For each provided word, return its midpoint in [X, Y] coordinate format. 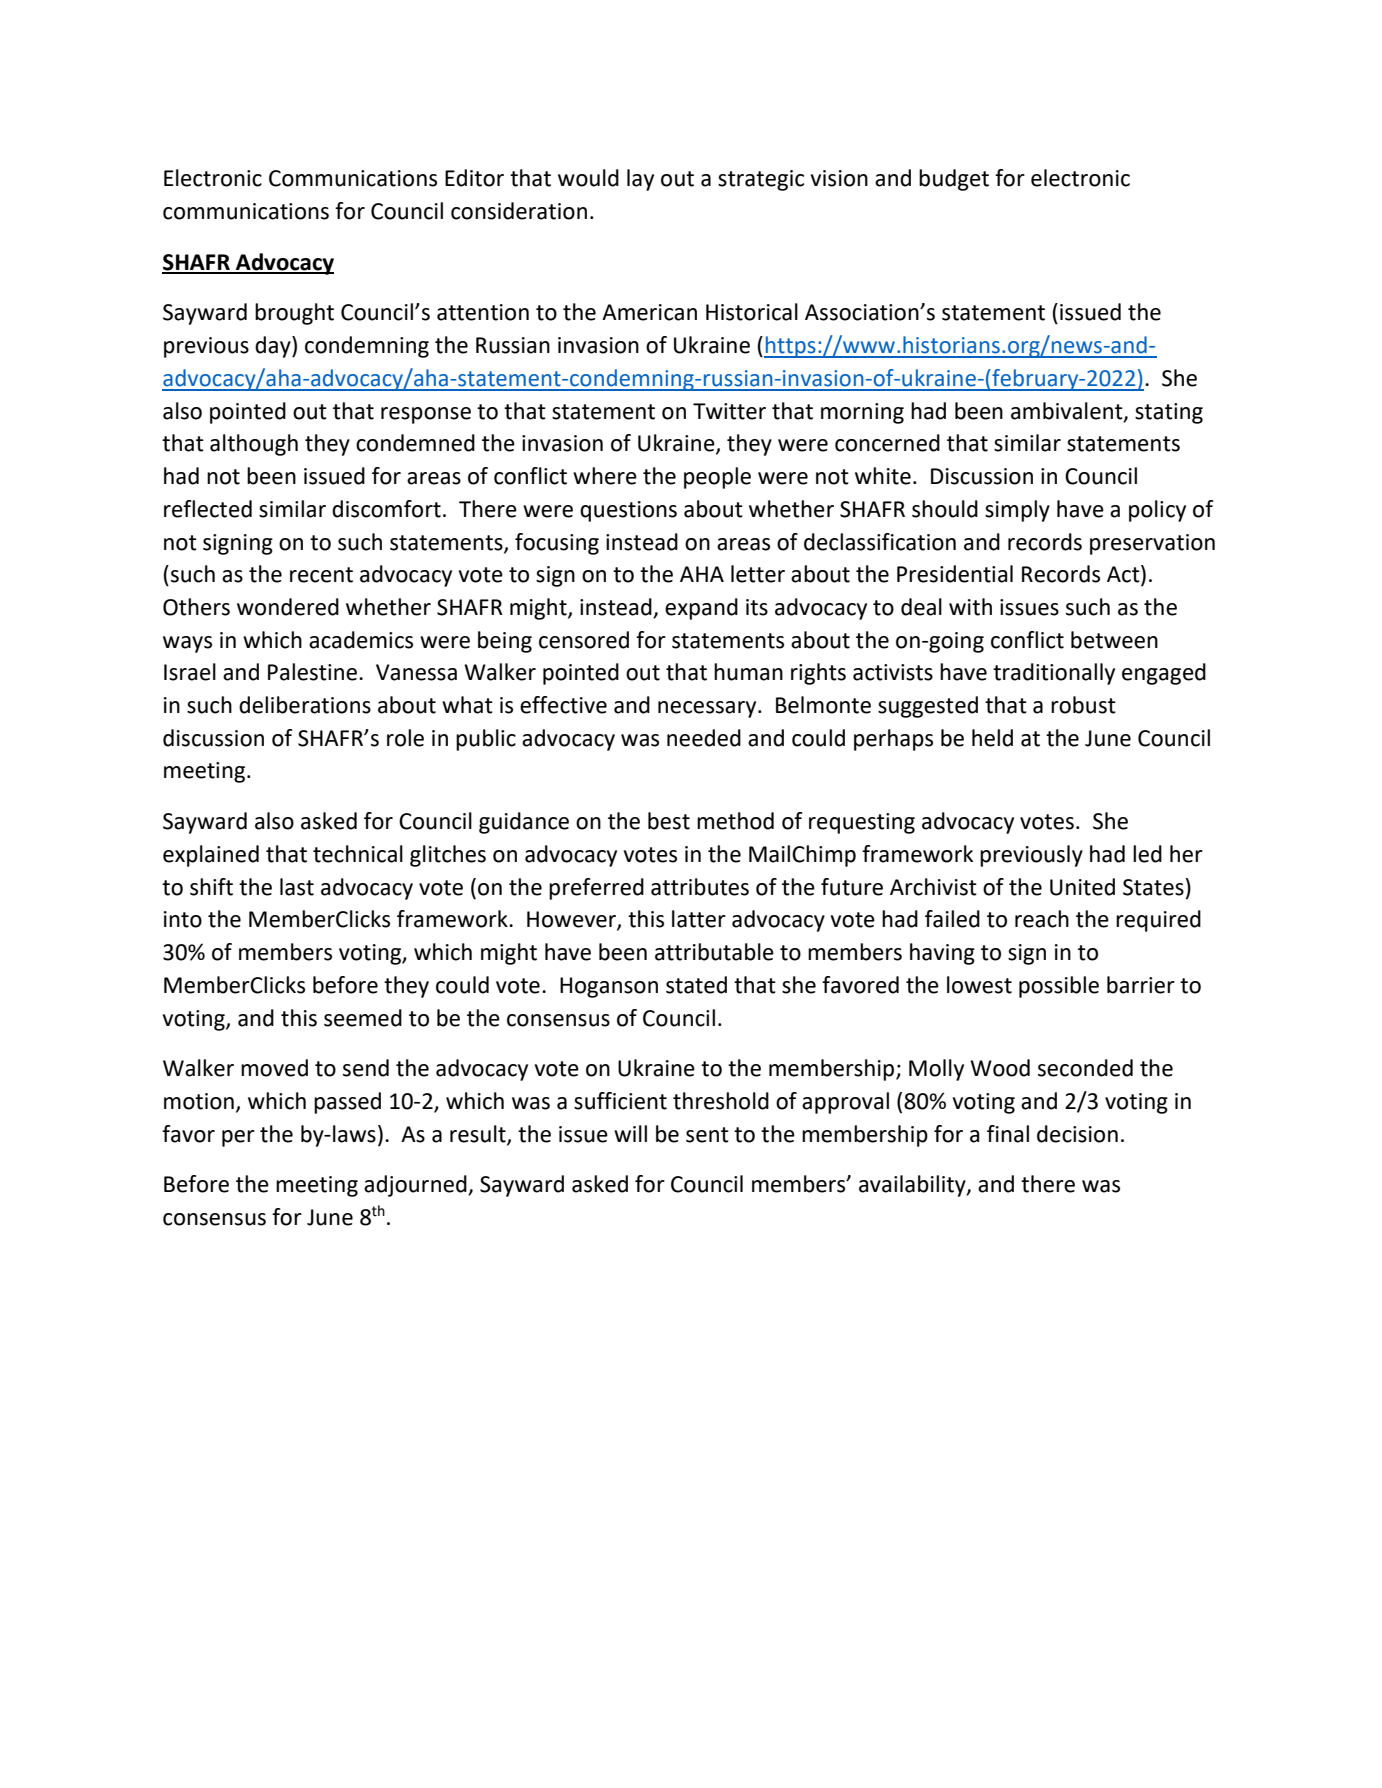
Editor [474, 178]
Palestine [314, 672]
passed [347, 1103]
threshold [721, 1101]
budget [954, 180]
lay [640, 180]
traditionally [1054, 674]
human [748, 672]
